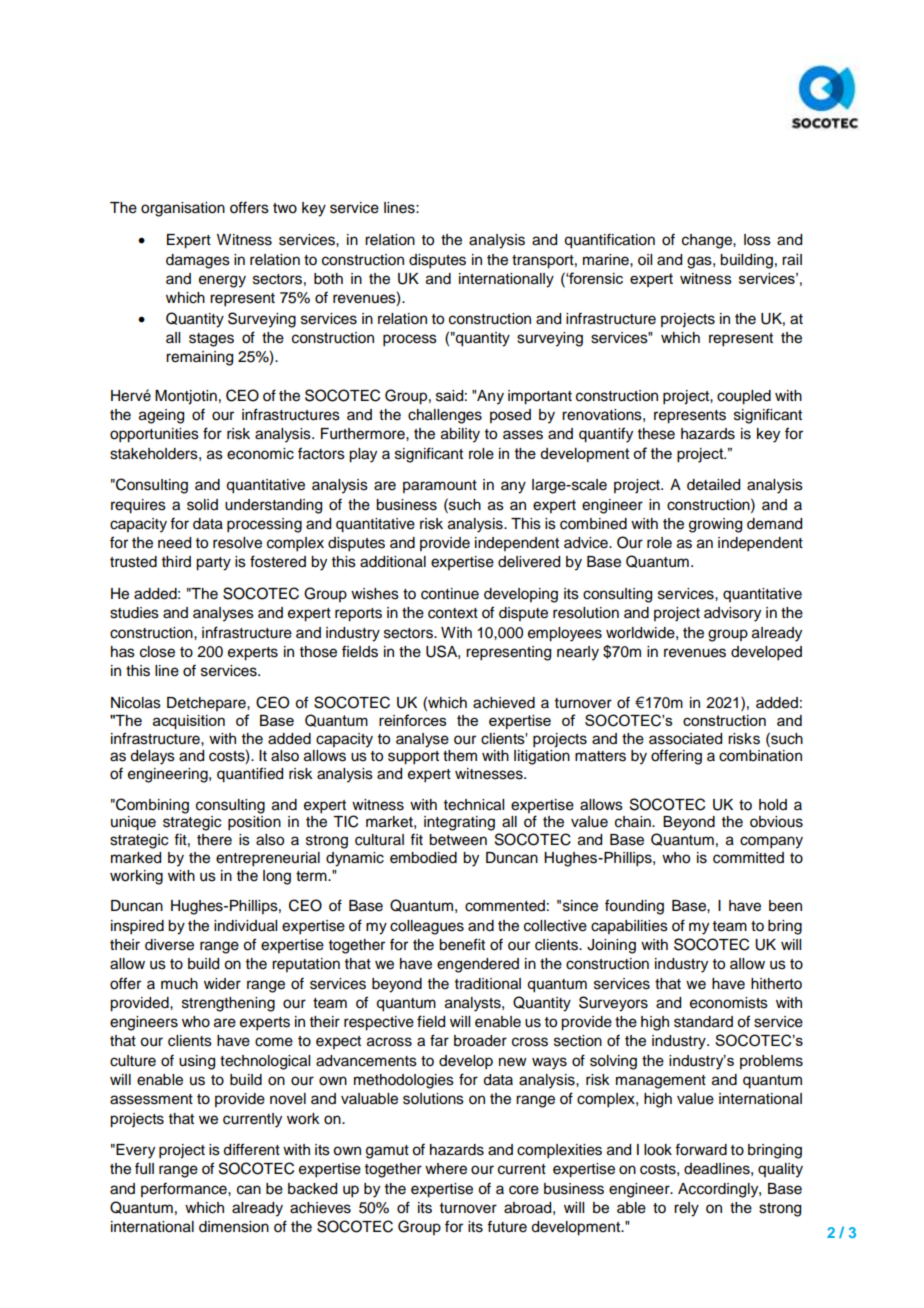 The image size is (924, 1308). I want to click on where, so click(446, 1169).
